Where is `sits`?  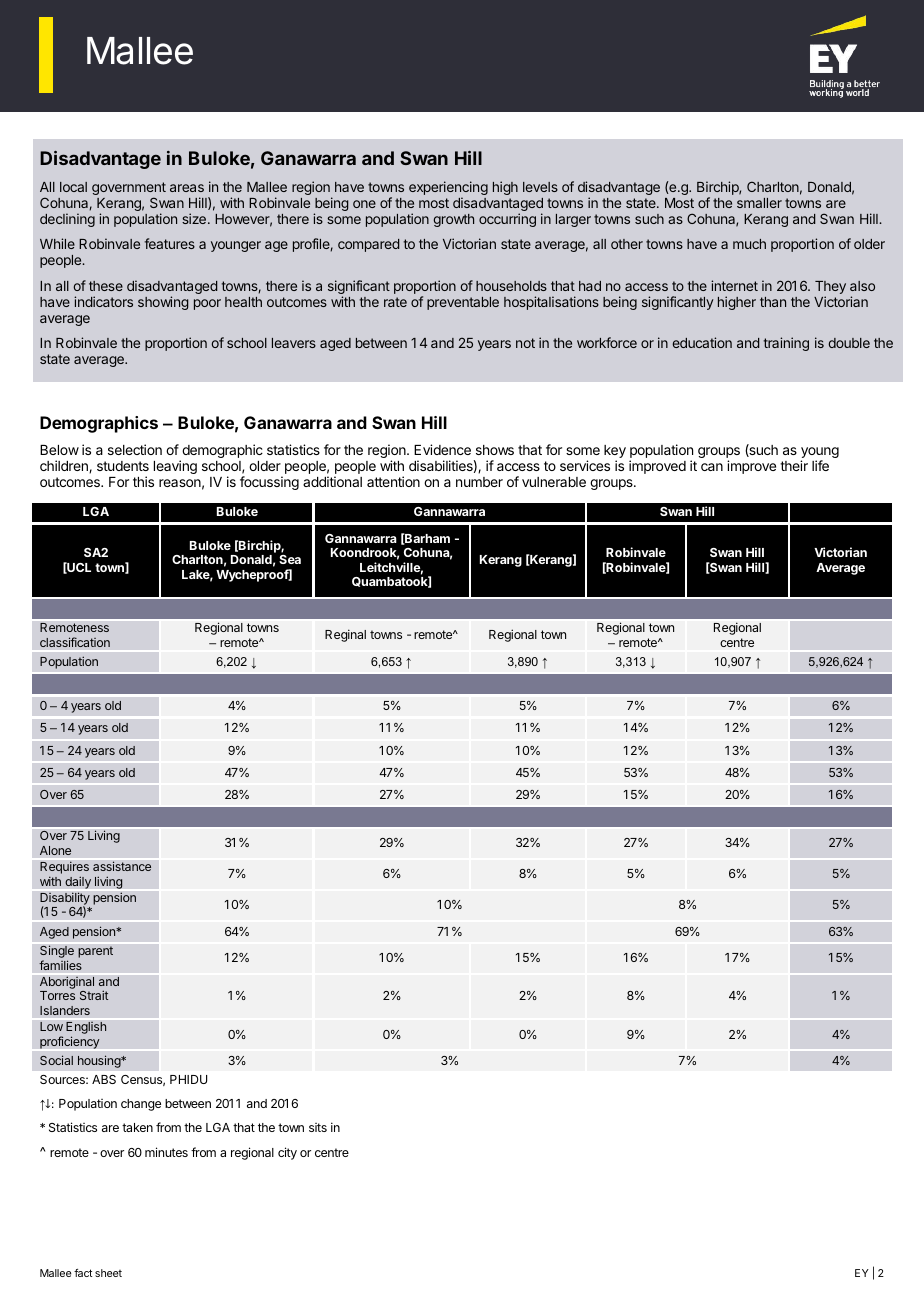 sits is located at coordinates (318, 1127).
